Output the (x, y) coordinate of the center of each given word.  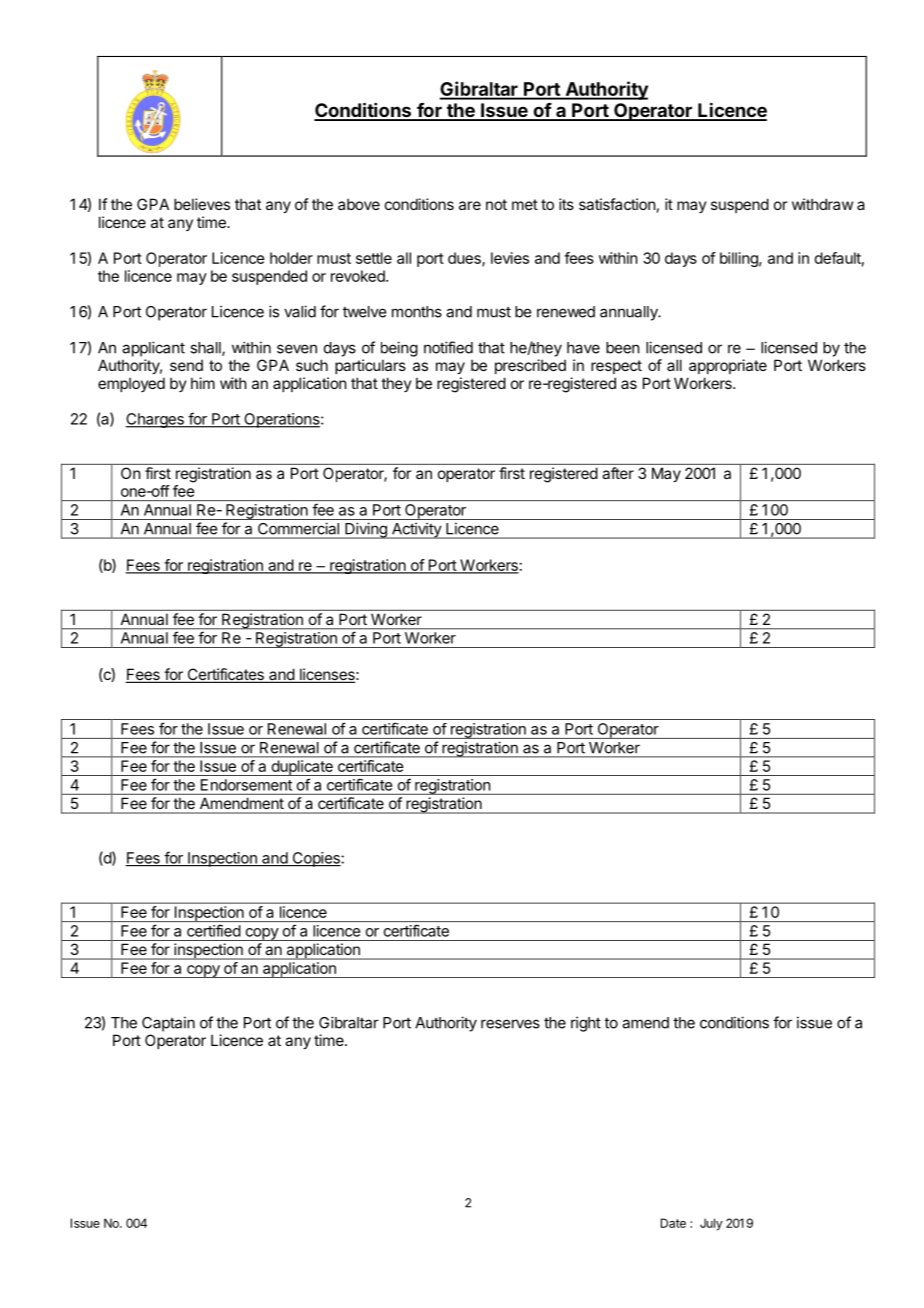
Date (673, 1223)
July (711, 1224)
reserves (510, 1024)
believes (202, 204)
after (618, 473)
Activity (416, 530)
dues (465, 259)
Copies (316, 859)
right (586, 1024)
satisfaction (617, 204)
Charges (155, 420)
